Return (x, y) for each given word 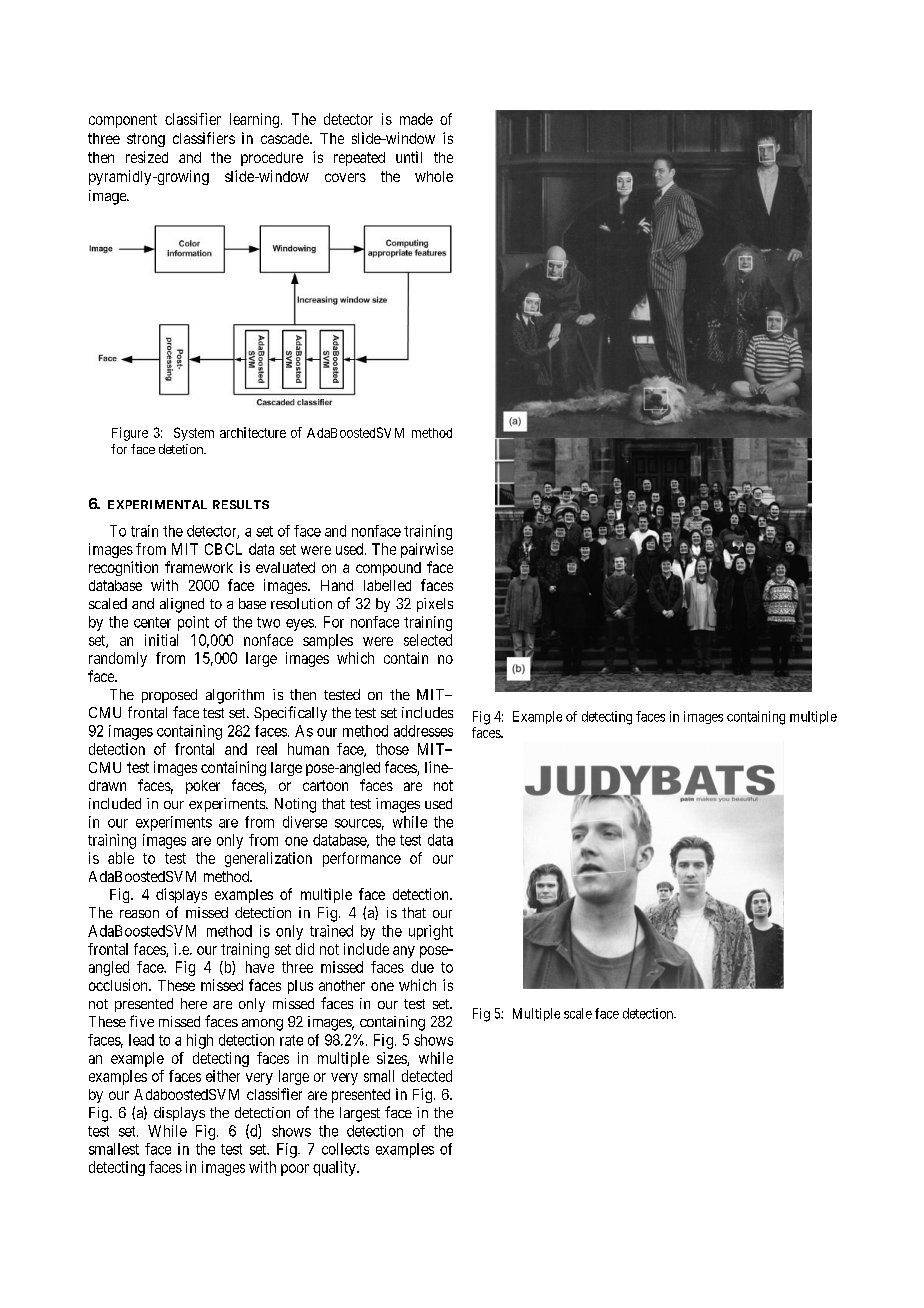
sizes (392, 1059)
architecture (253, 432)
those (392, 749)
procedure (272, 159)
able (121, 858)
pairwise (427, 550)
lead (141, 1040)
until (409, 157)
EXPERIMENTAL (157, 504)
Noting (295, 805)
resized (147, 157)
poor (295, 1170)
